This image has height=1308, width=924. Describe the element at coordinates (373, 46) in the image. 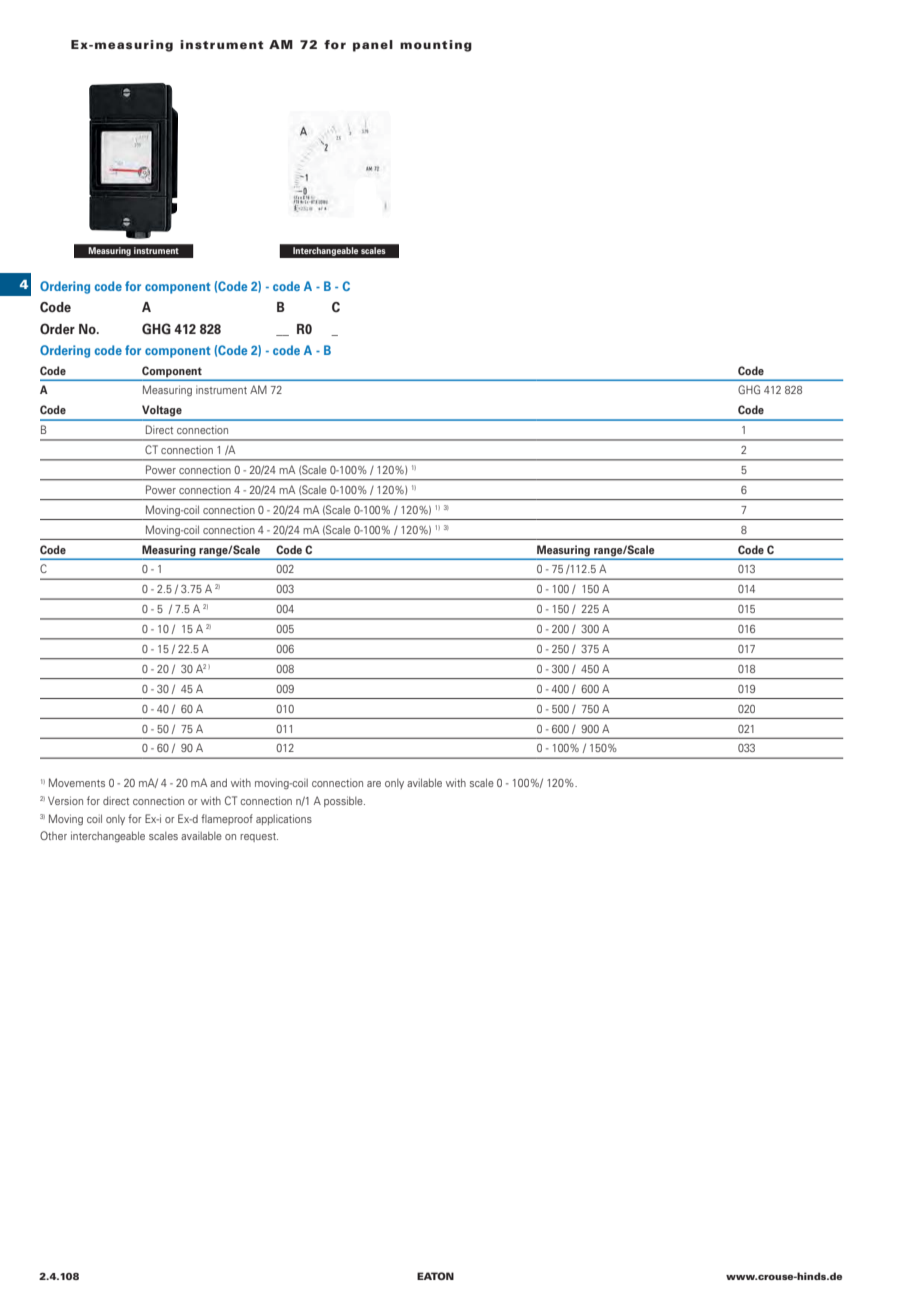

I see `panel` at that location.
